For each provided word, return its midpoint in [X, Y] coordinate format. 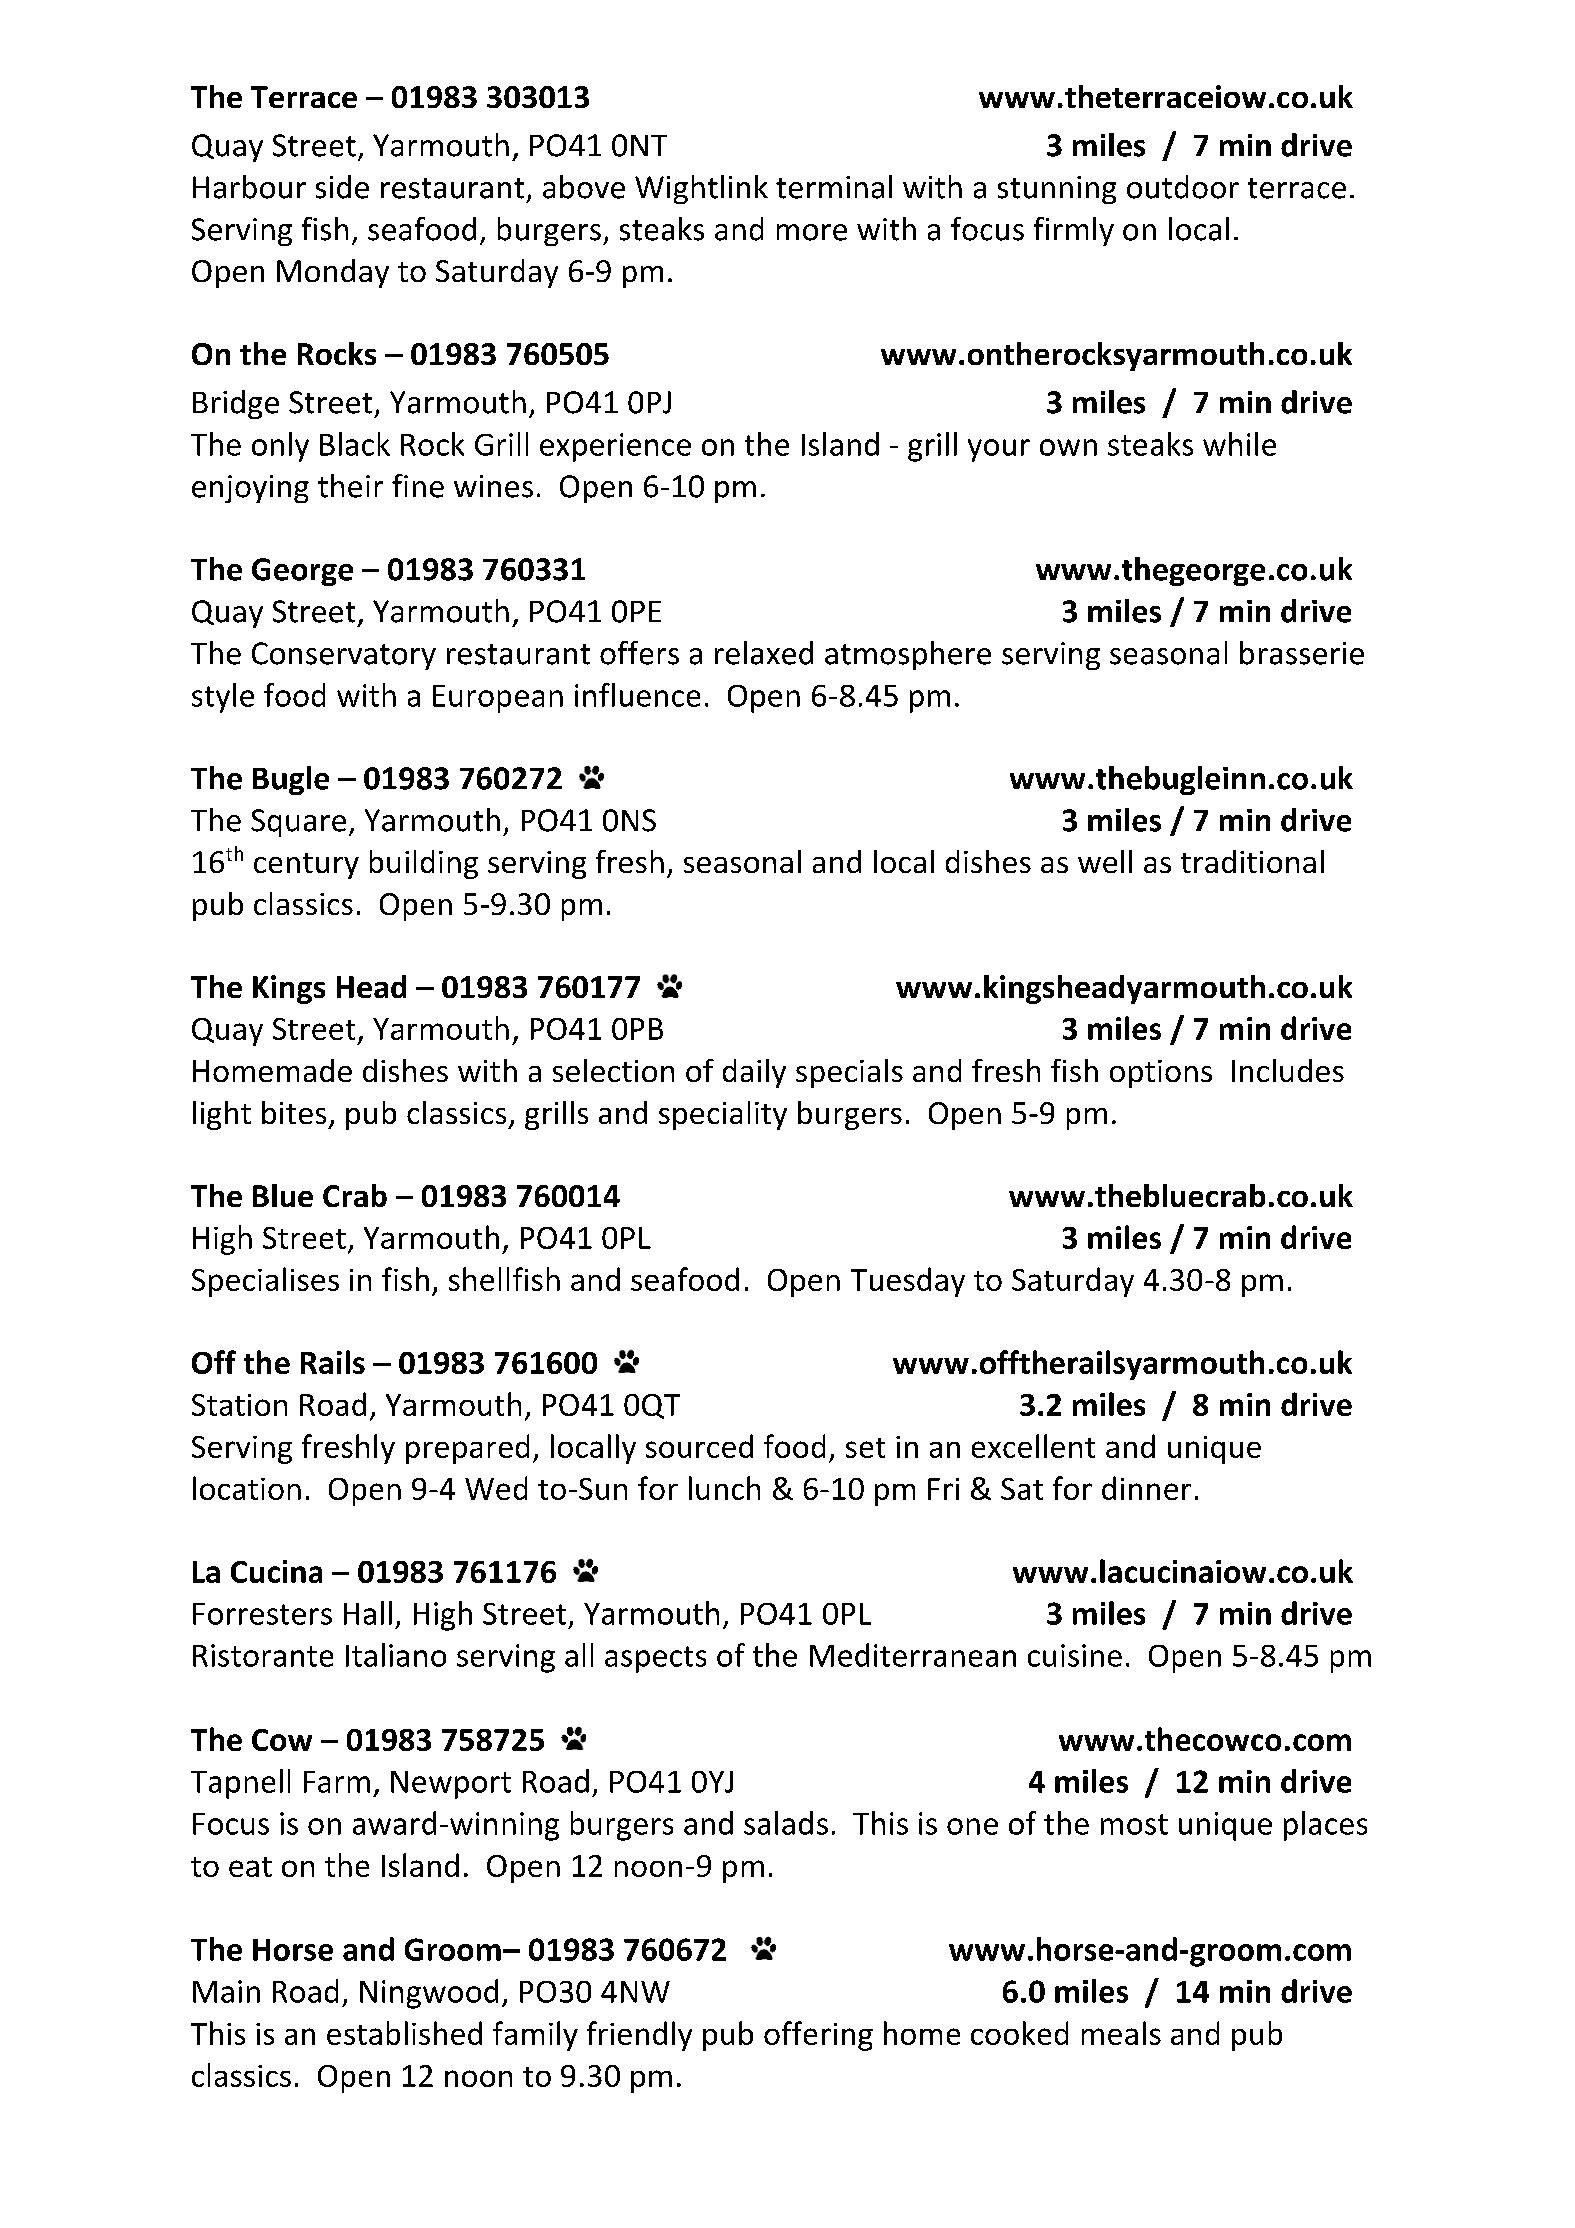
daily [754, 1073]
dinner [1146, 1488]
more [812, 232]
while [1239, 444]
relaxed [764, 653]
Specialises [265, 1282]
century [306, 866]
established [404, 2033]
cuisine [1075, 1655]
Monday [333, 273]
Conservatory [344, 656]
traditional [1252, 861]
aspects [655, 1659]
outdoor [1183, 187]
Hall [368, 1613]
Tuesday [908, 1282]
